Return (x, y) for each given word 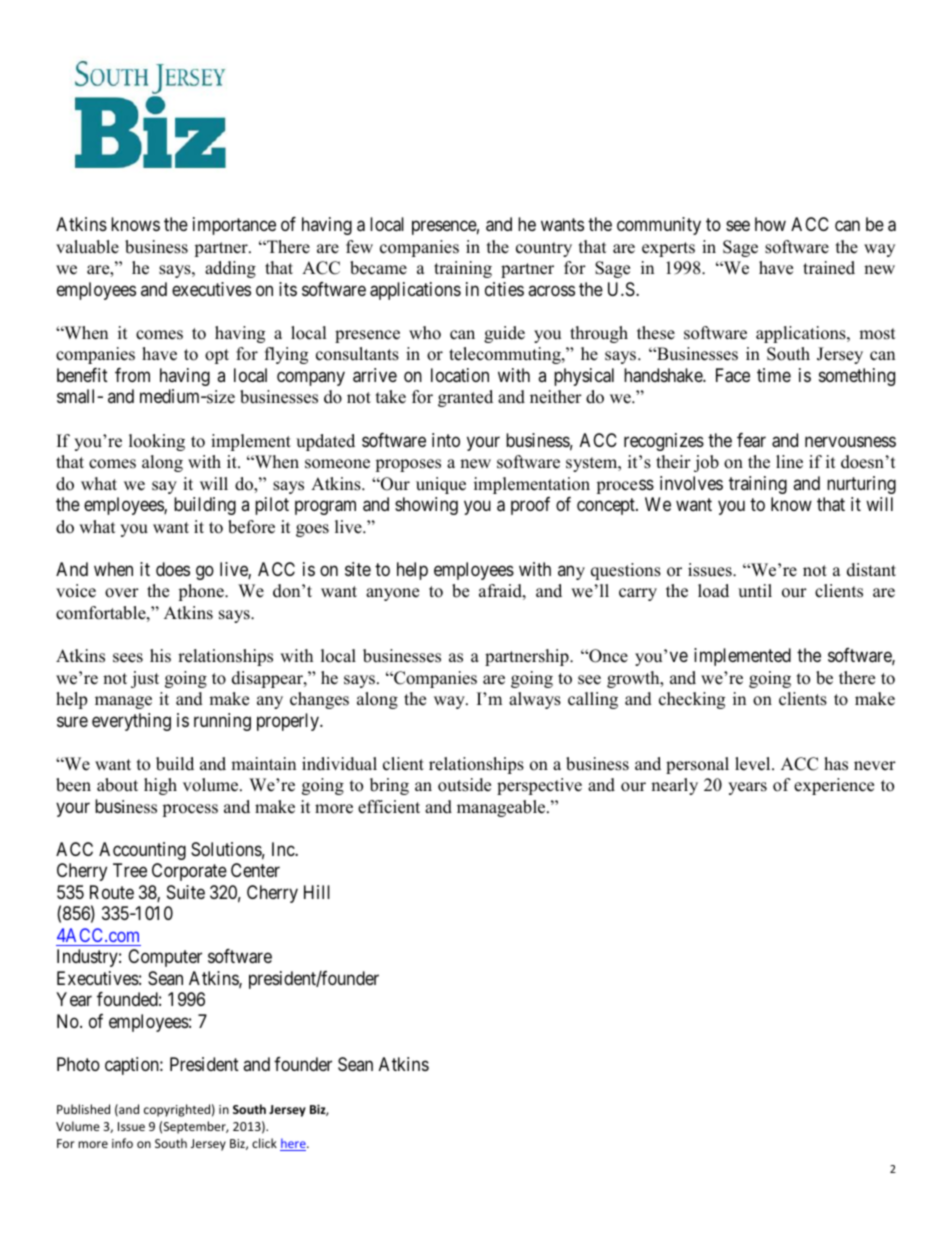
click (264, 1143)
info (122, 1143)
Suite (186, 892)
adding (230, 269)
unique (441, 485)
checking (692, 700)
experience (834, 786)
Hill (317, 892)
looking (157, 442)
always (535, 700)
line (789, 462)
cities (504, 289)
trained (829, 268)
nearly (674, 786)
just (145, 679)
